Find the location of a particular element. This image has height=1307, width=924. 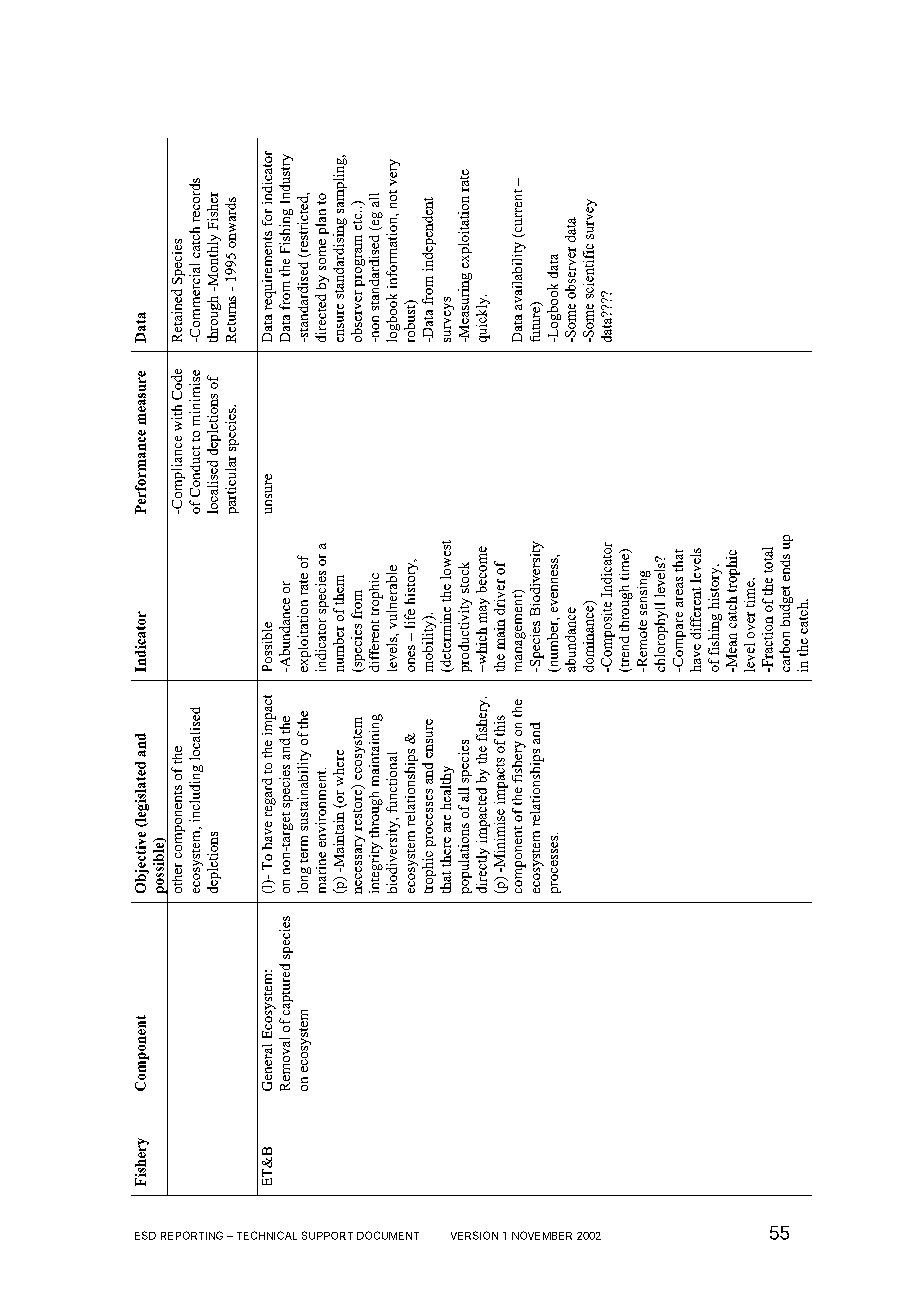

REPORTING is located at coordinates (192, 1235).
